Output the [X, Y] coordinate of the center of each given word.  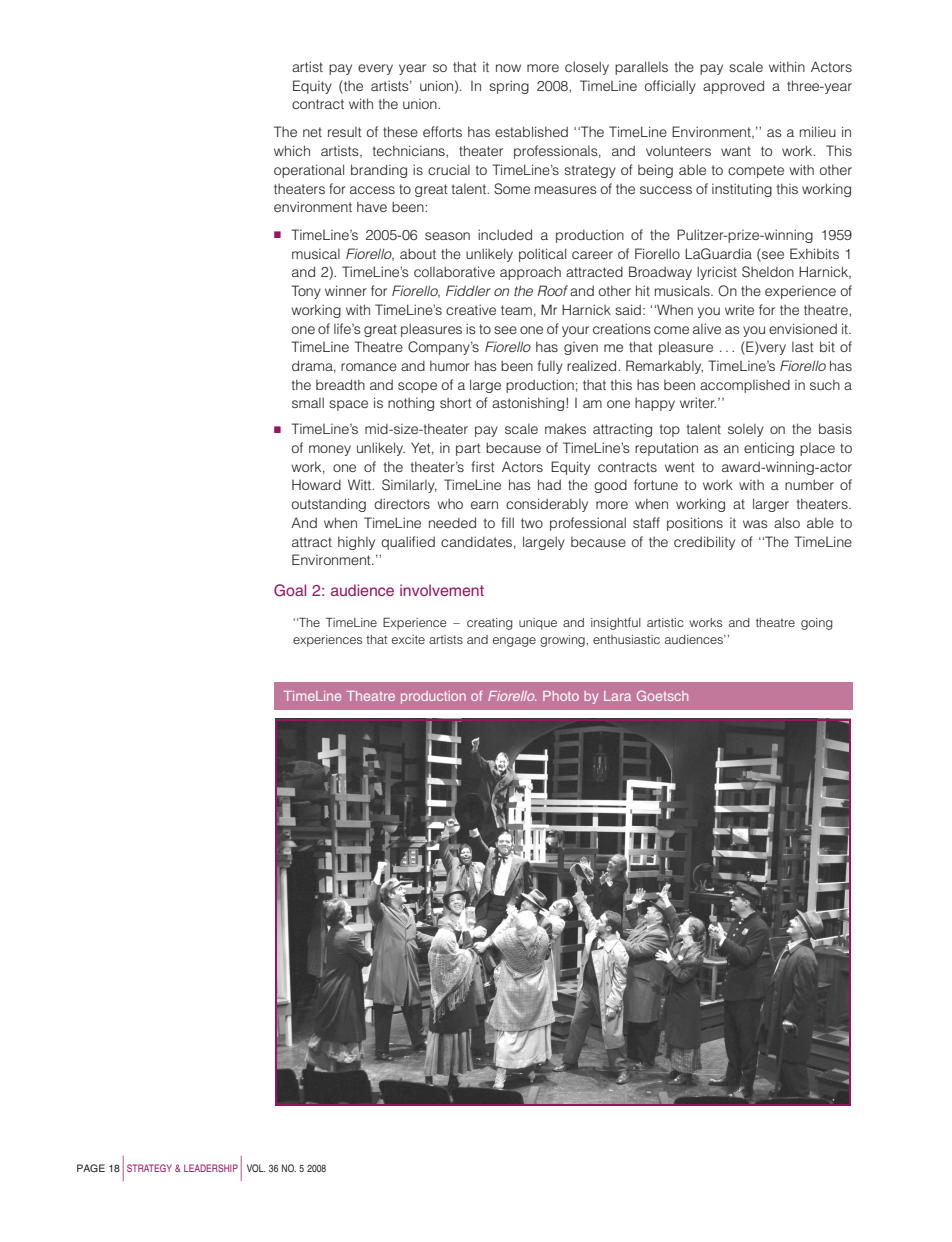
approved [733, 87]
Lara [617, 696]
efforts [442, 131]
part [468, 449]
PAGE [91, 1168]
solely [746, 430]
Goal [290, 590]
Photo [561, 696]
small [308, 402]
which [292, 150]
